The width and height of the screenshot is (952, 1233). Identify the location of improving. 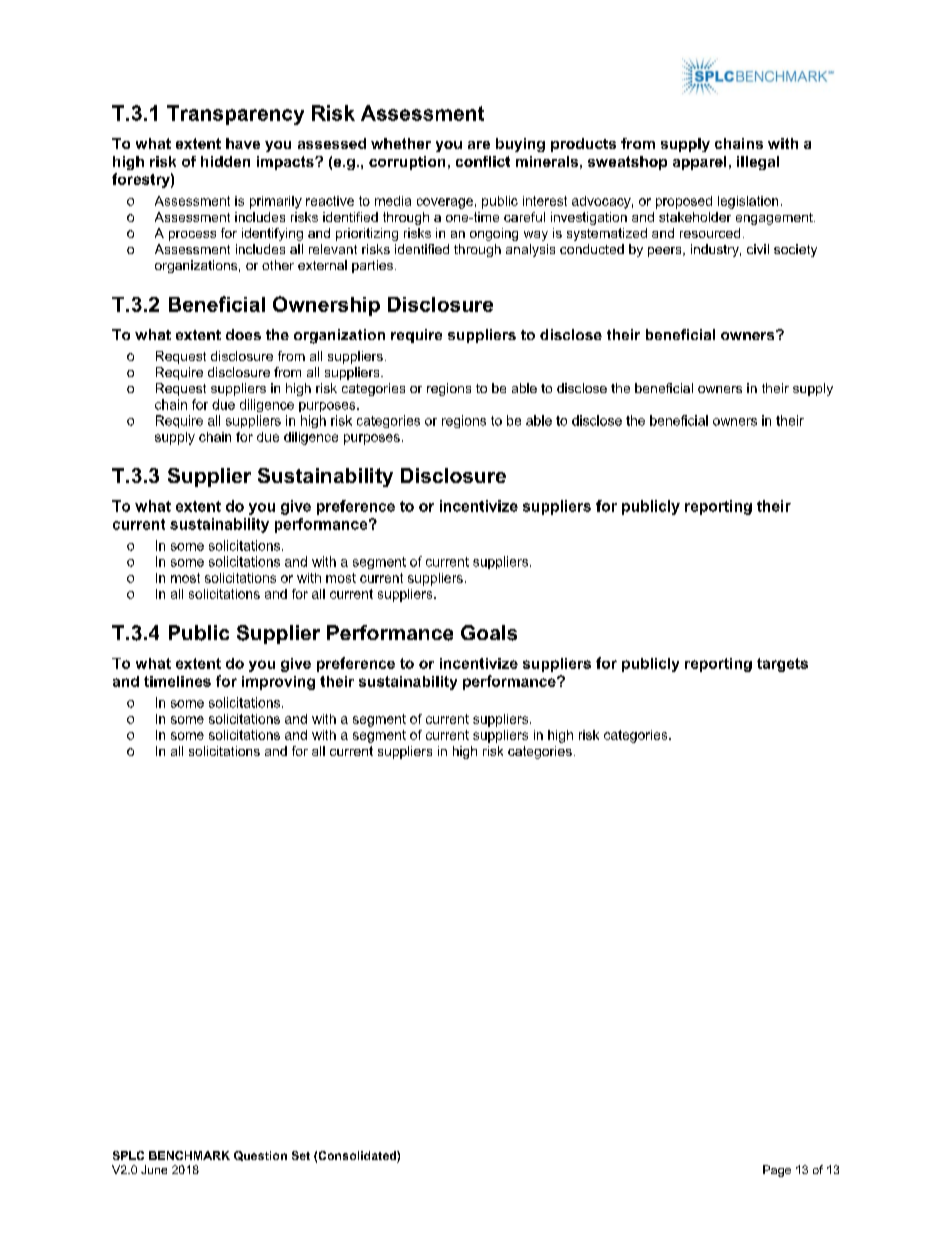
(278, 683).
